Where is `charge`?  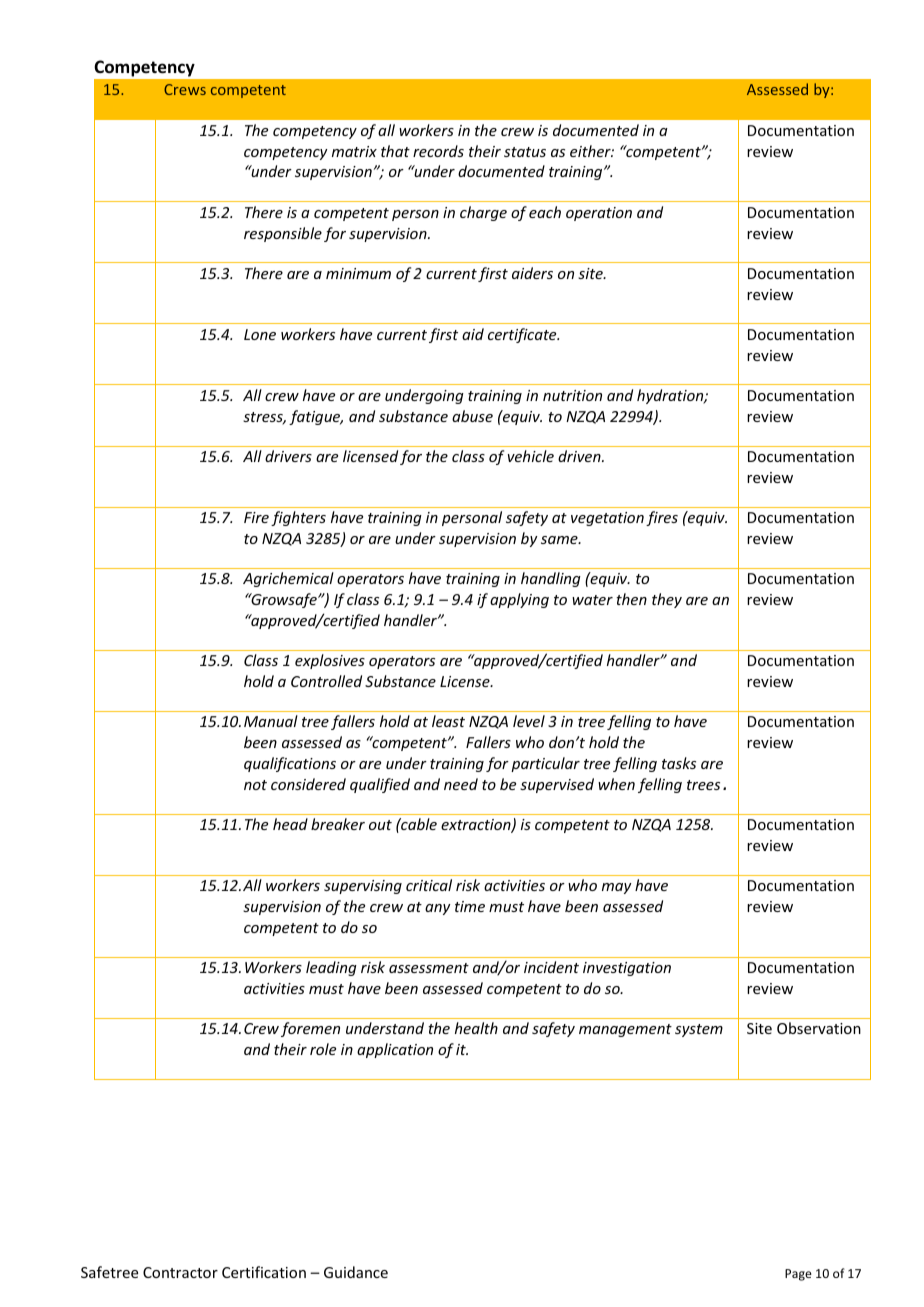 charge is located at coordinates (483, 213).
